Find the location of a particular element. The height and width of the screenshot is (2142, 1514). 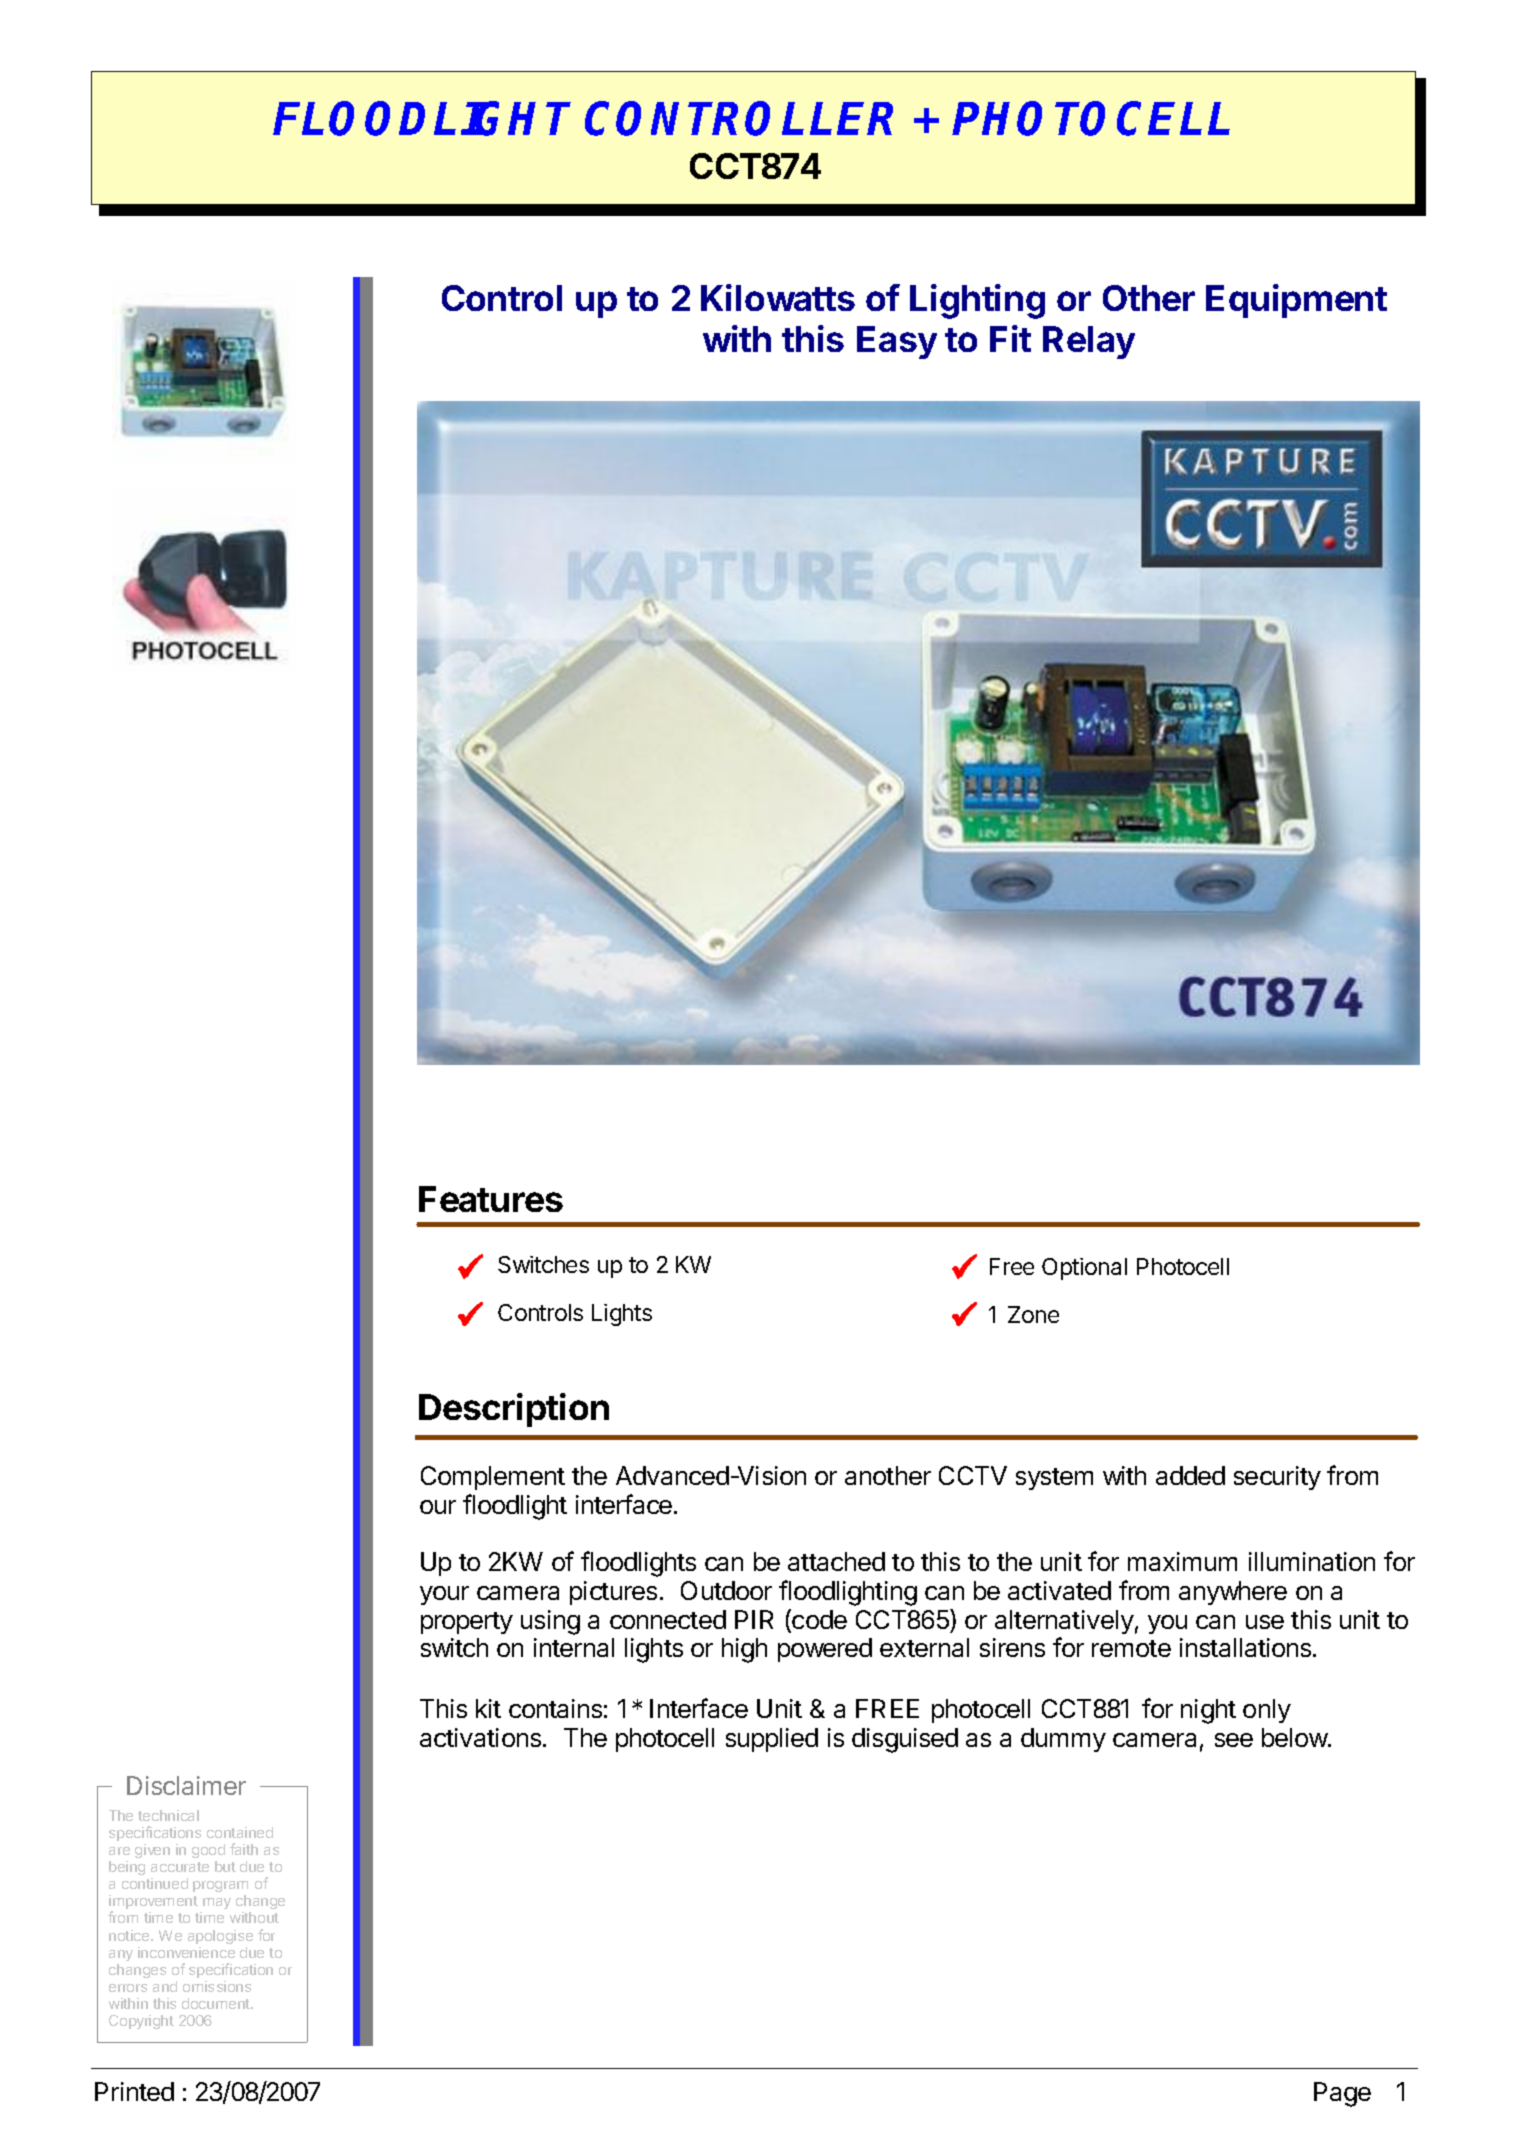

Features is located at coordinates (491, 1199).
